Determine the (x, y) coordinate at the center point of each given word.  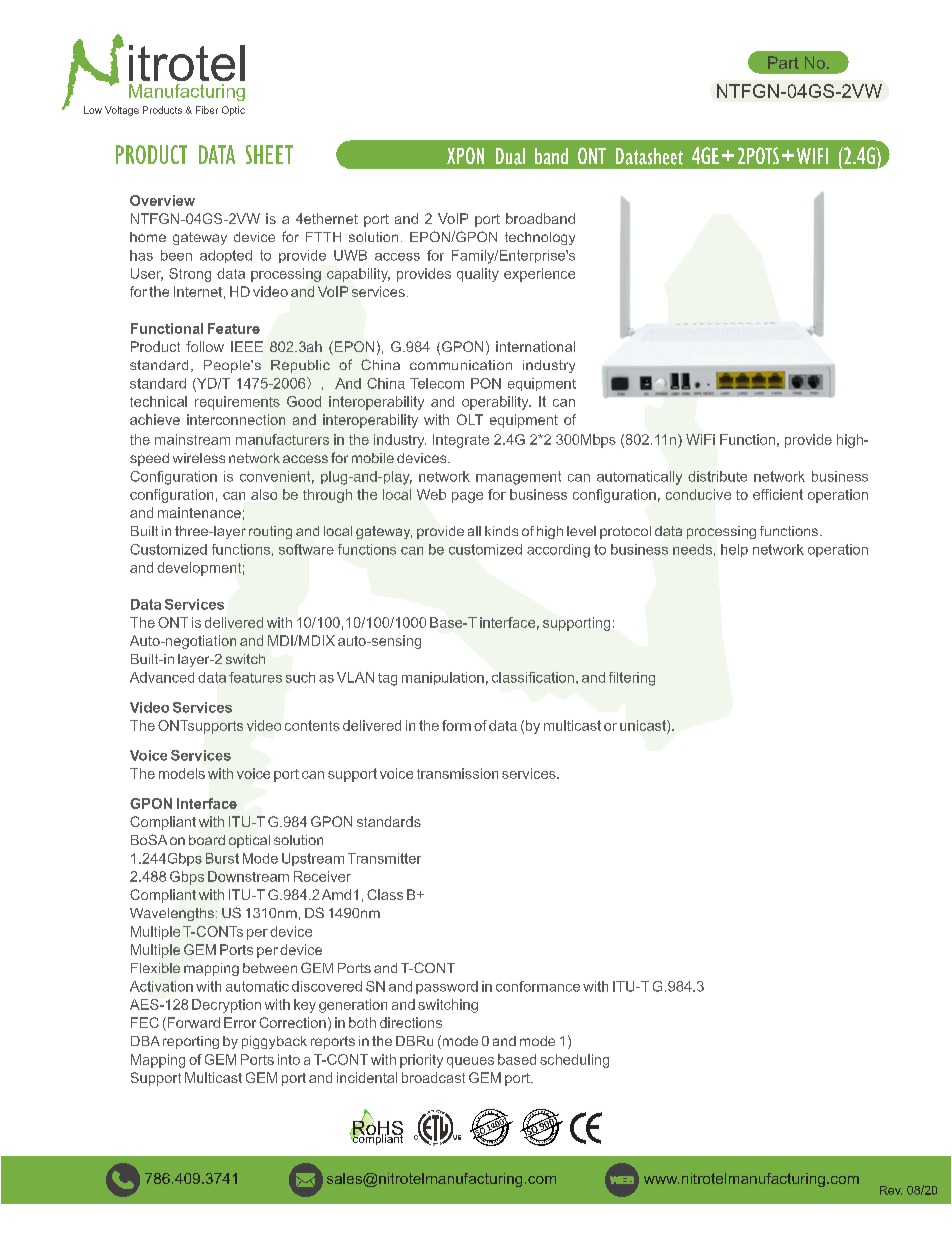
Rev (891, 1190)
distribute (717, 476)
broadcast (433, 1077)
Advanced (162, 677)
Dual (510, 156)
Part (783, 62)
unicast (644, 725)
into (289, 1059)
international (535, 346)
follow (205, 346)
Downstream (248, 876)
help (734, 550)
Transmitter (384, 858)
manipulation (443, 678)
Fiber (207, 110)
